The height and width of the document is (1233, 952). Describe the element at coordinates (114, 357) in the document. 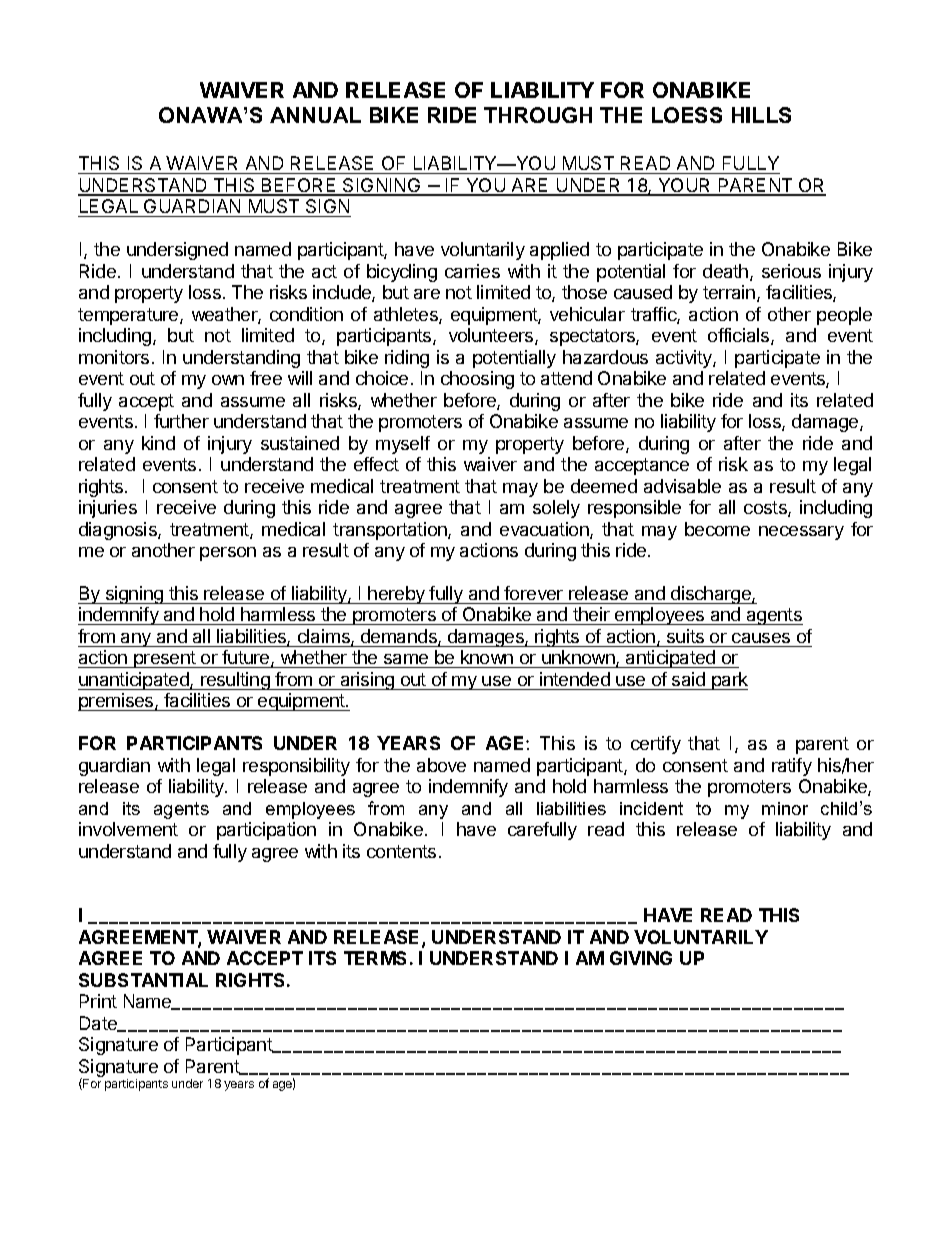

I see `monitors` at that location.
